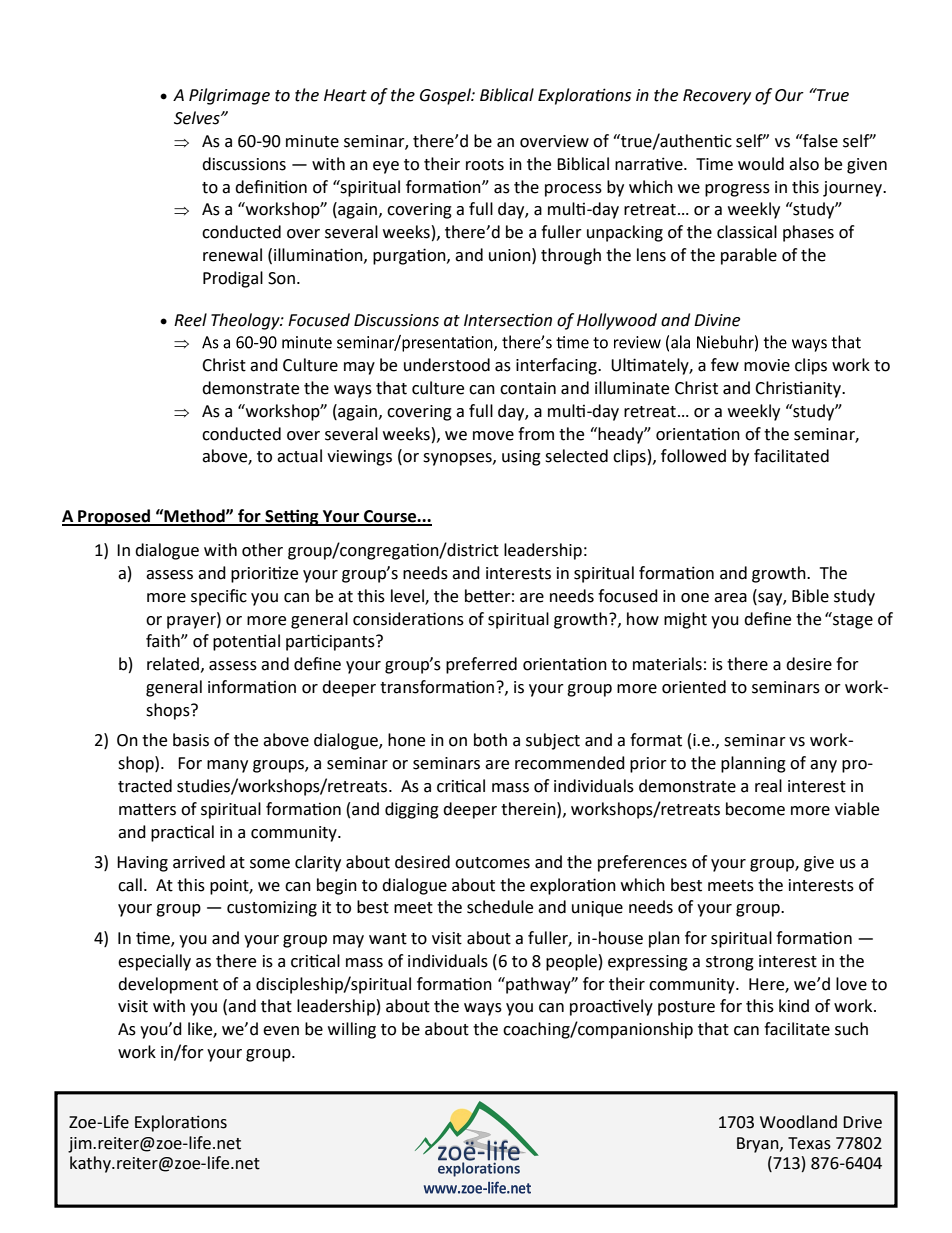 The width and height of the page is (952, 1233). Describe the element at coordinates (493, 436) in the page. I see `move` at that location.
